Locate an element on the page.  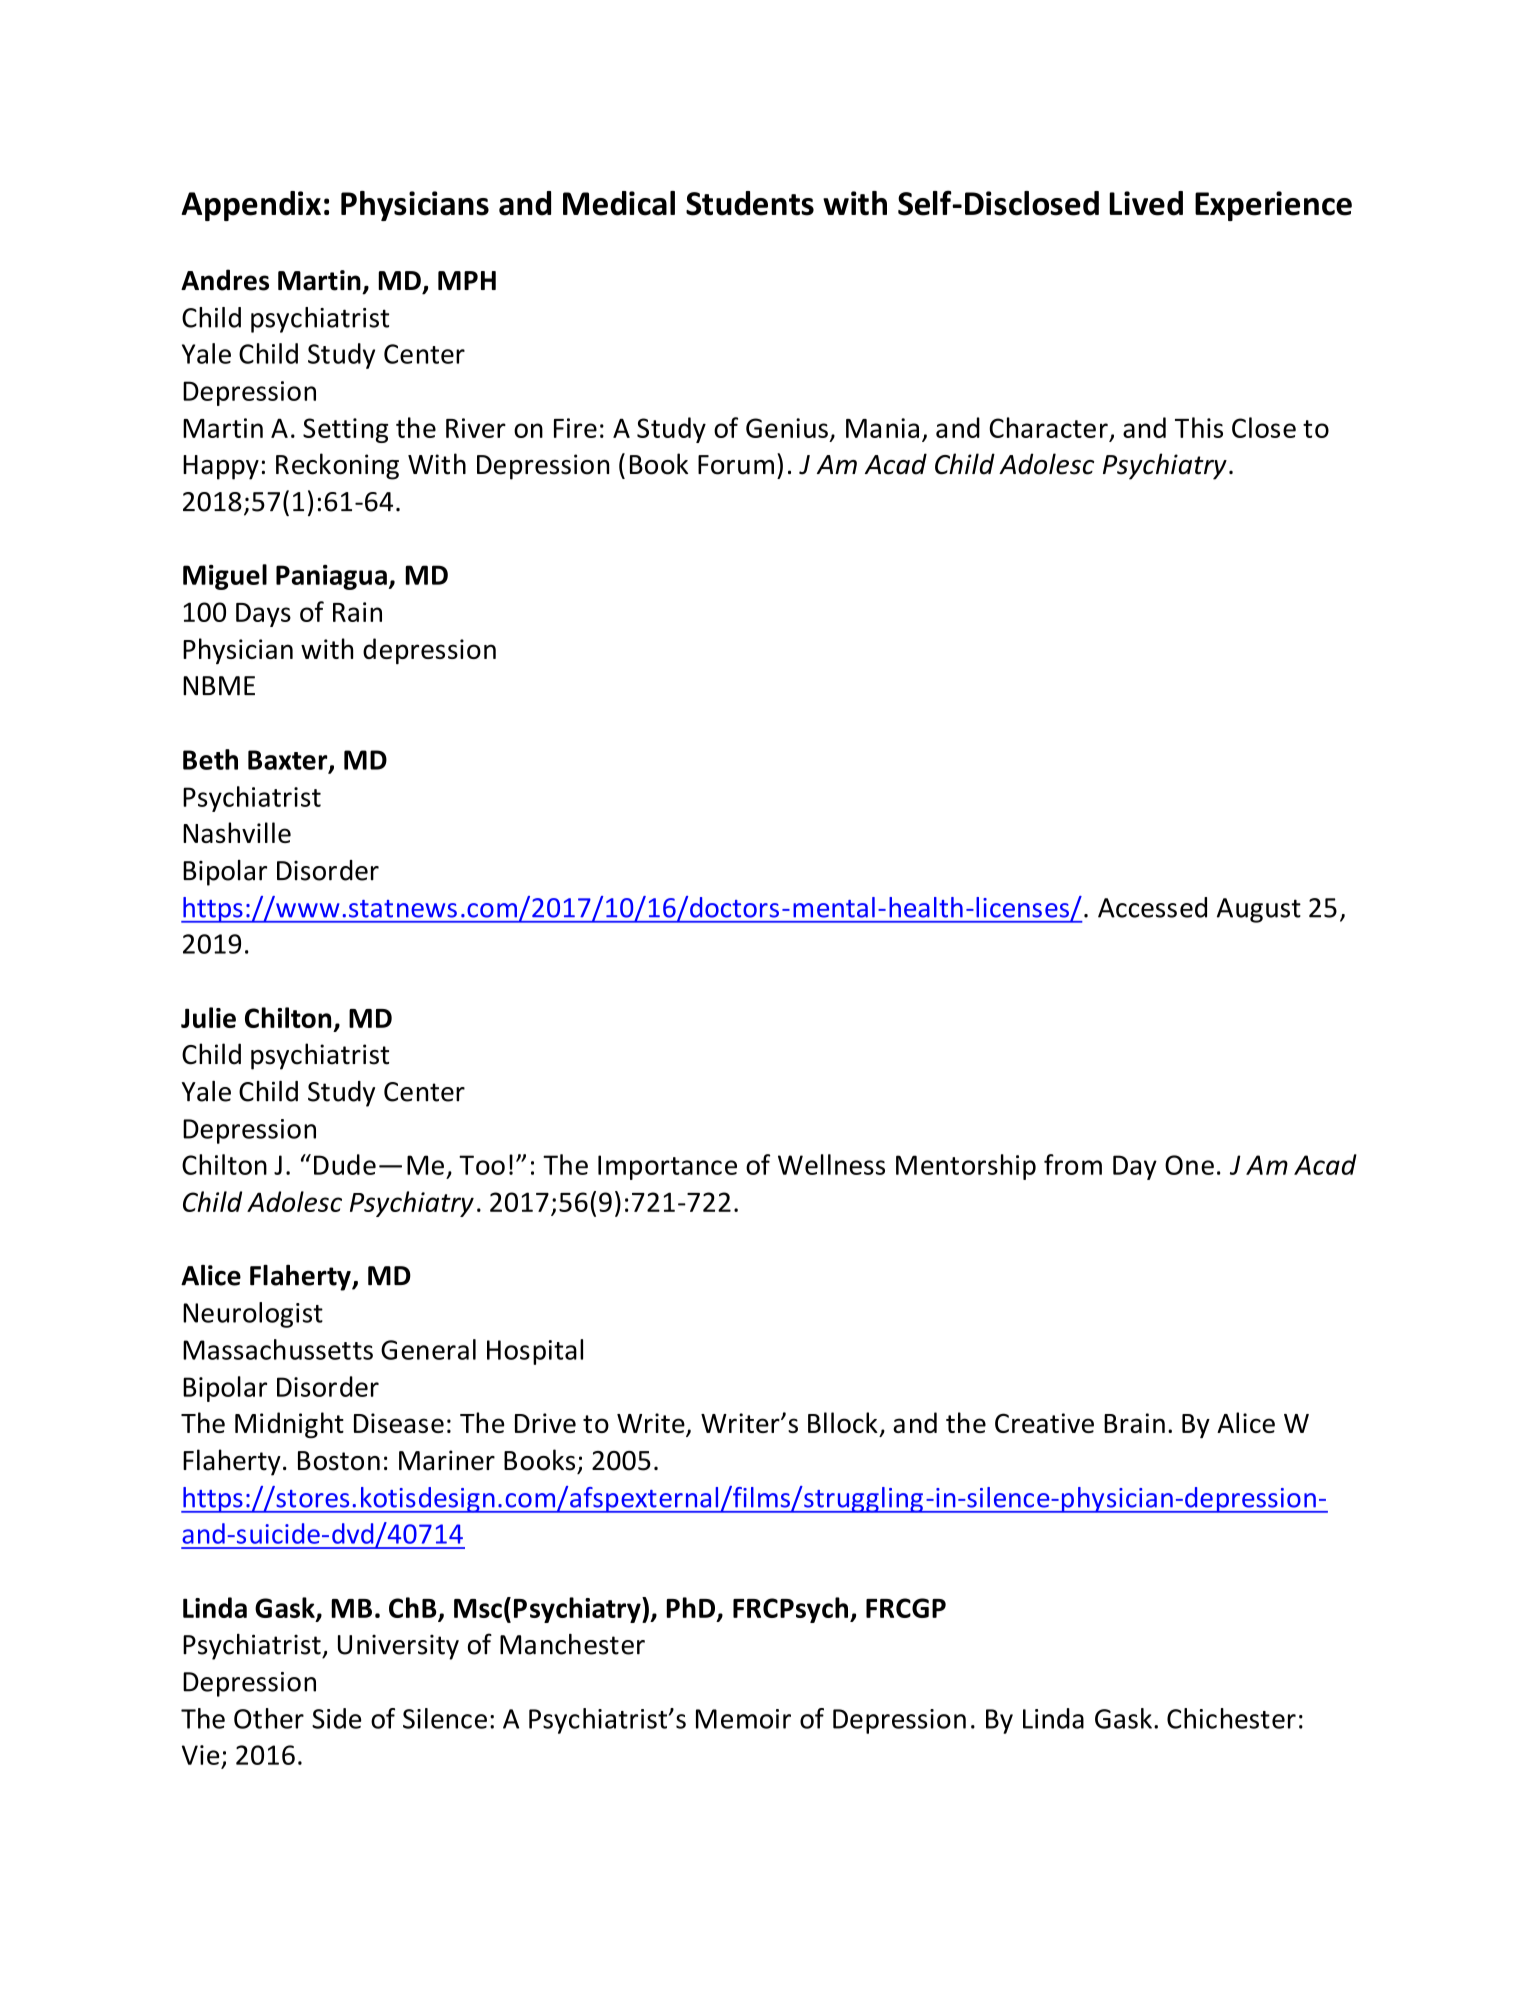
Baxter is located at coordinates (289, 761).
